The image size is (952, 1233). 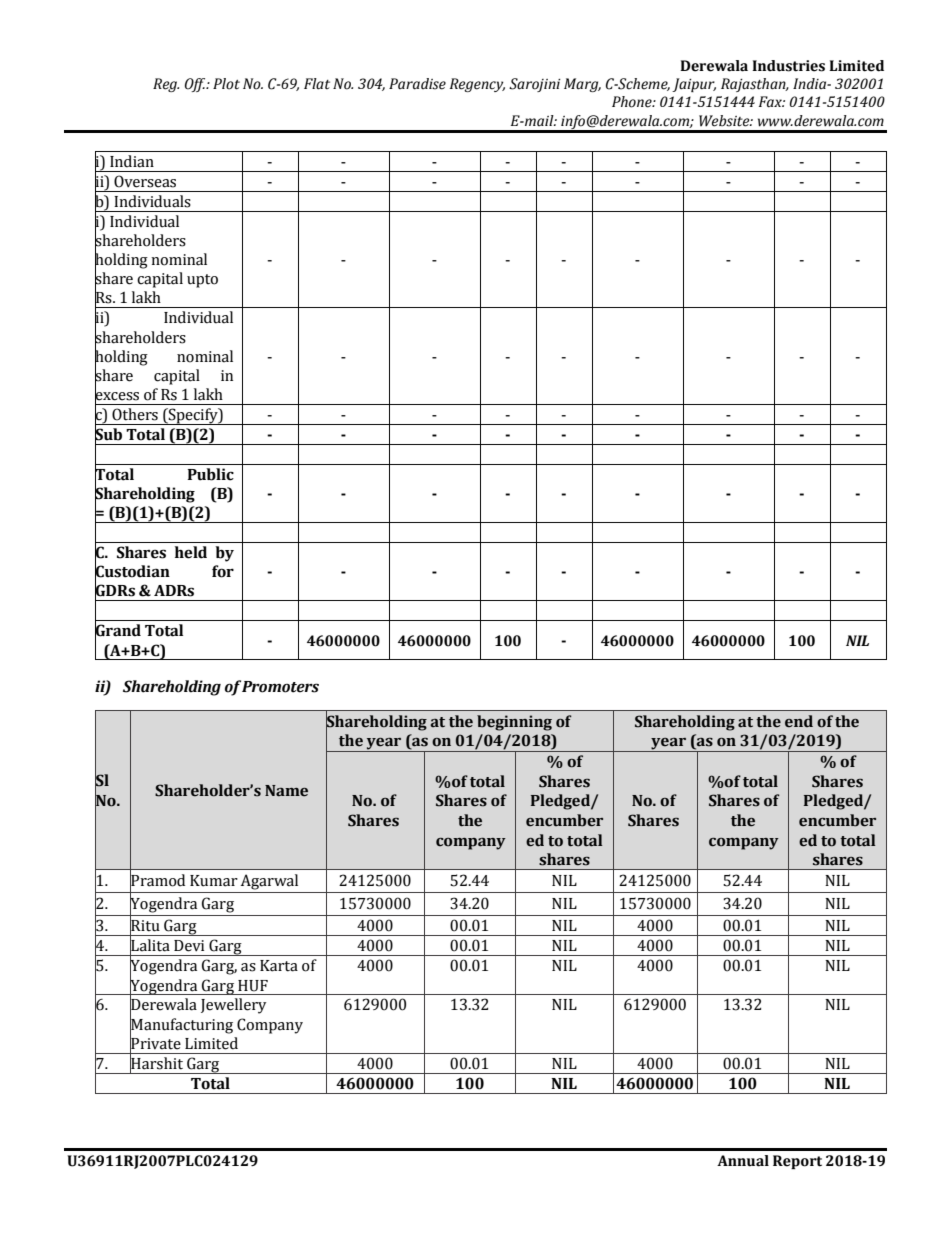 I want to click on Name, so click(x=286, y=791).
